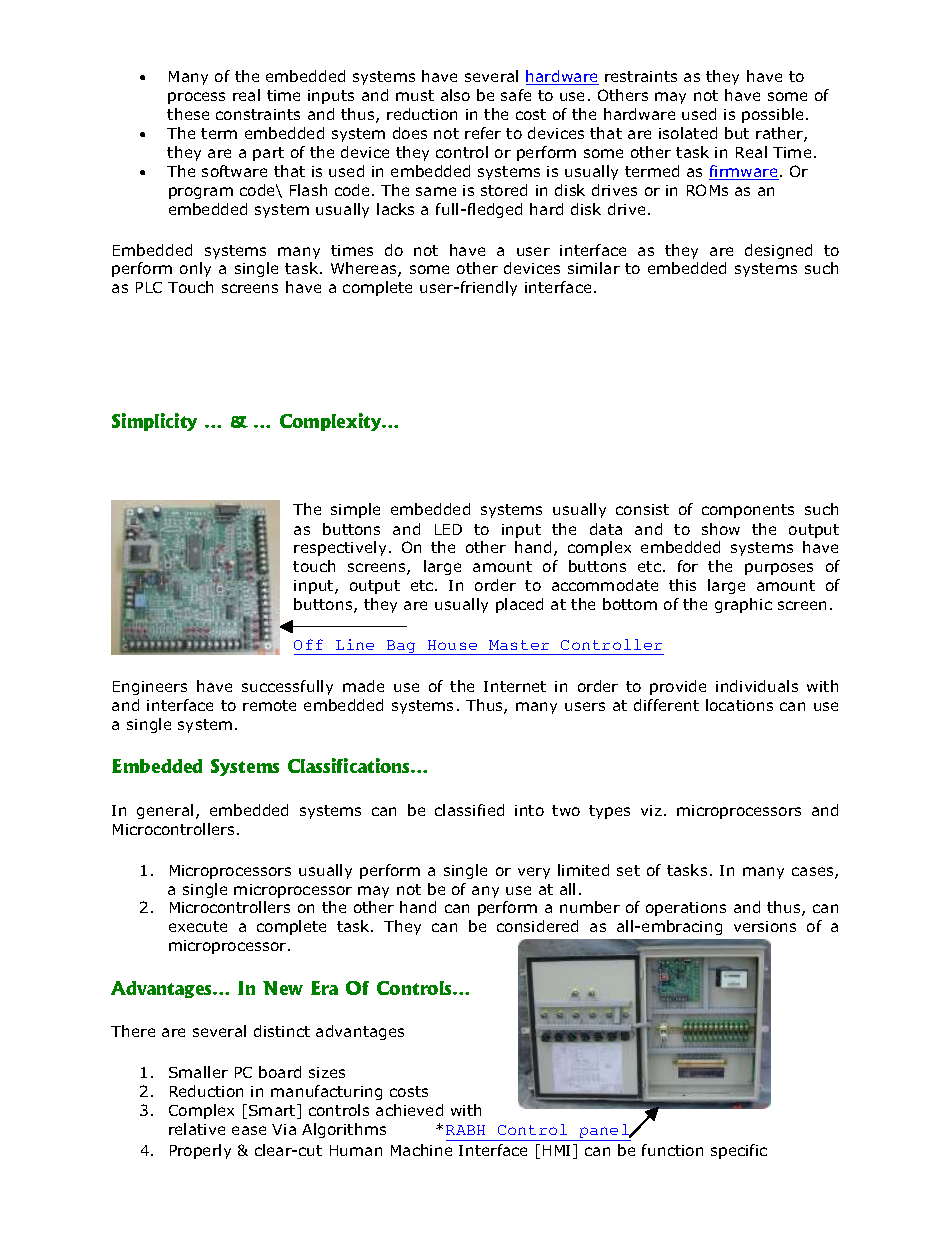  Describe the element at coordinates (739, 1151) in the page. I see `specific` at that location.
